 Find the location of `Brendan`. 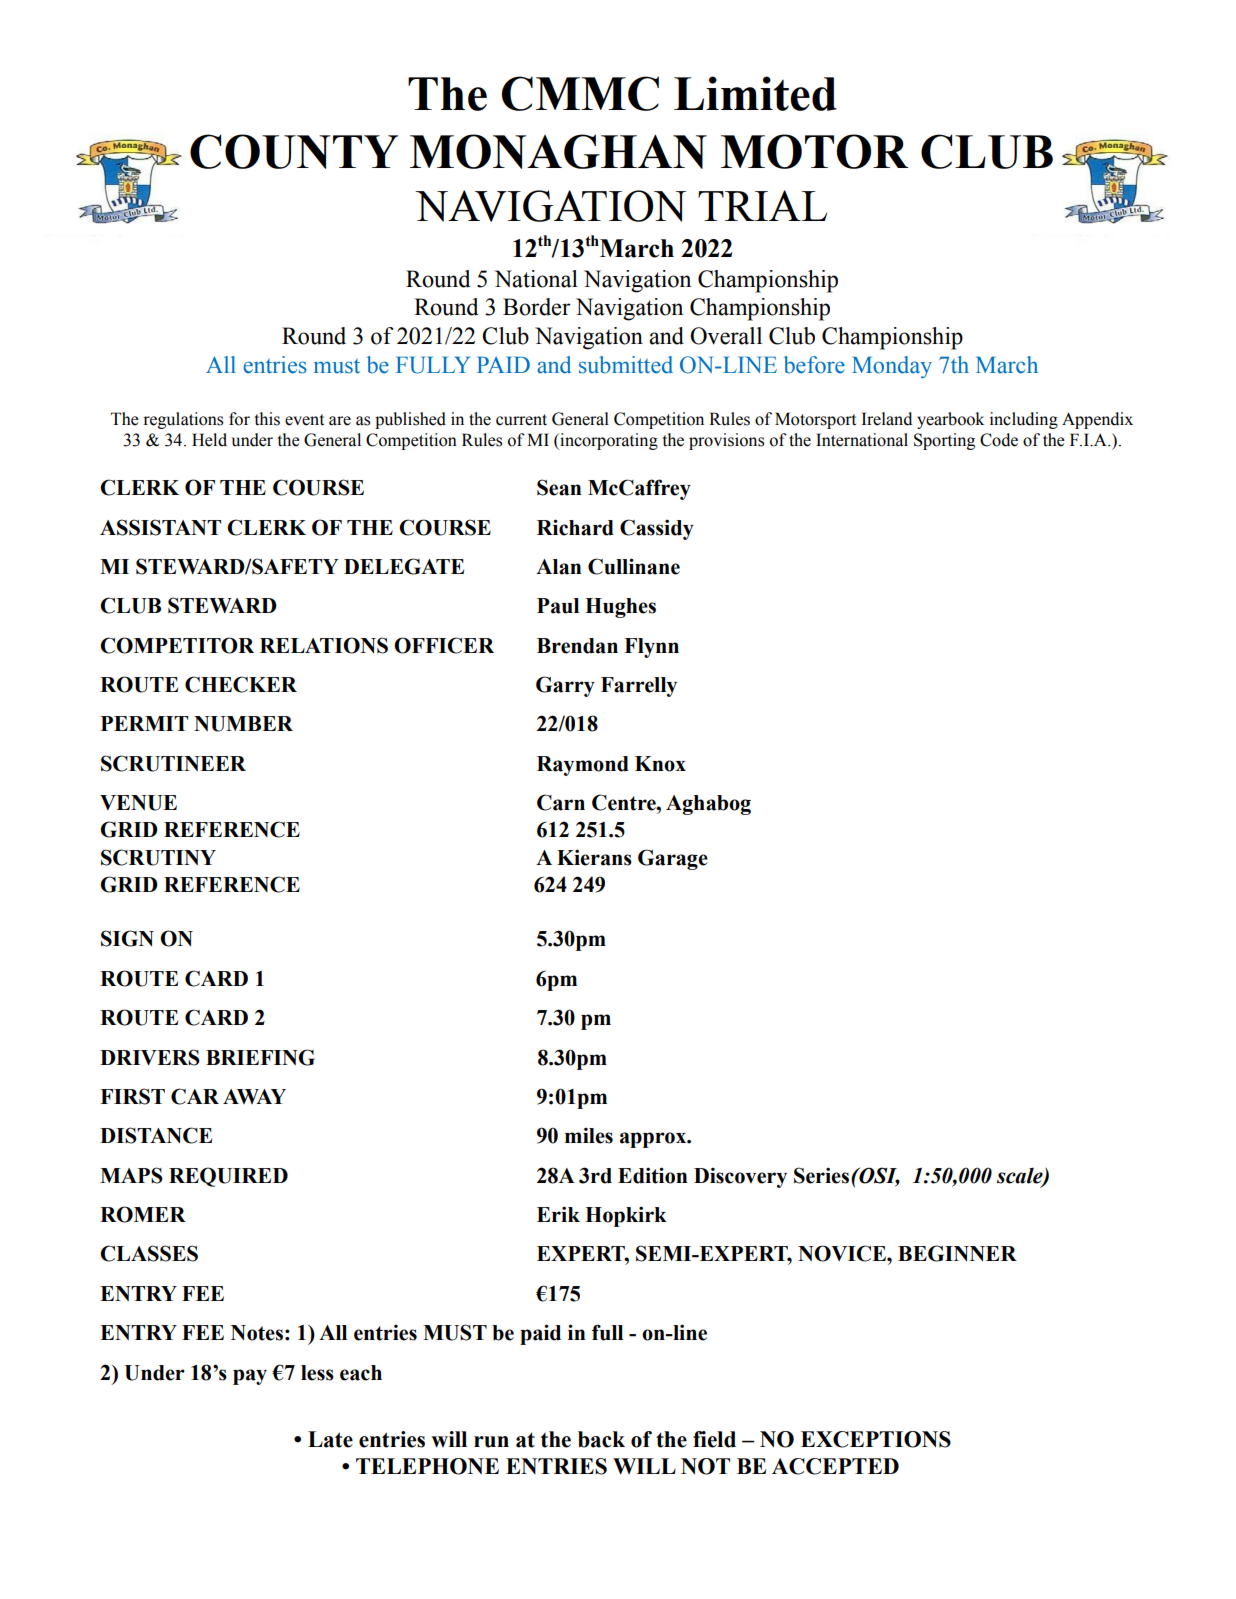

Brendan is located at coordinates (577, 646).
